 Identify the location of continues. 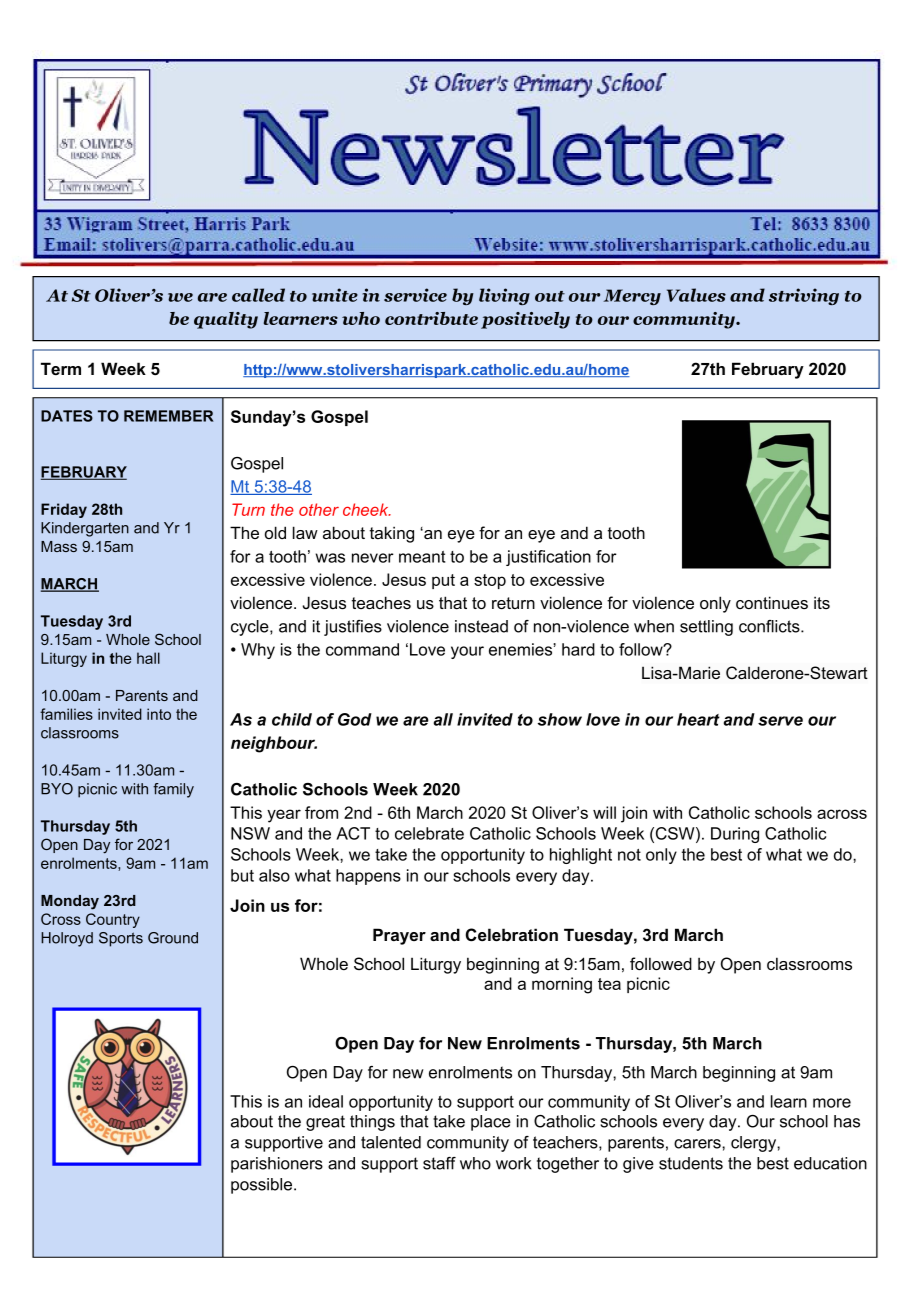
(772, 602).
